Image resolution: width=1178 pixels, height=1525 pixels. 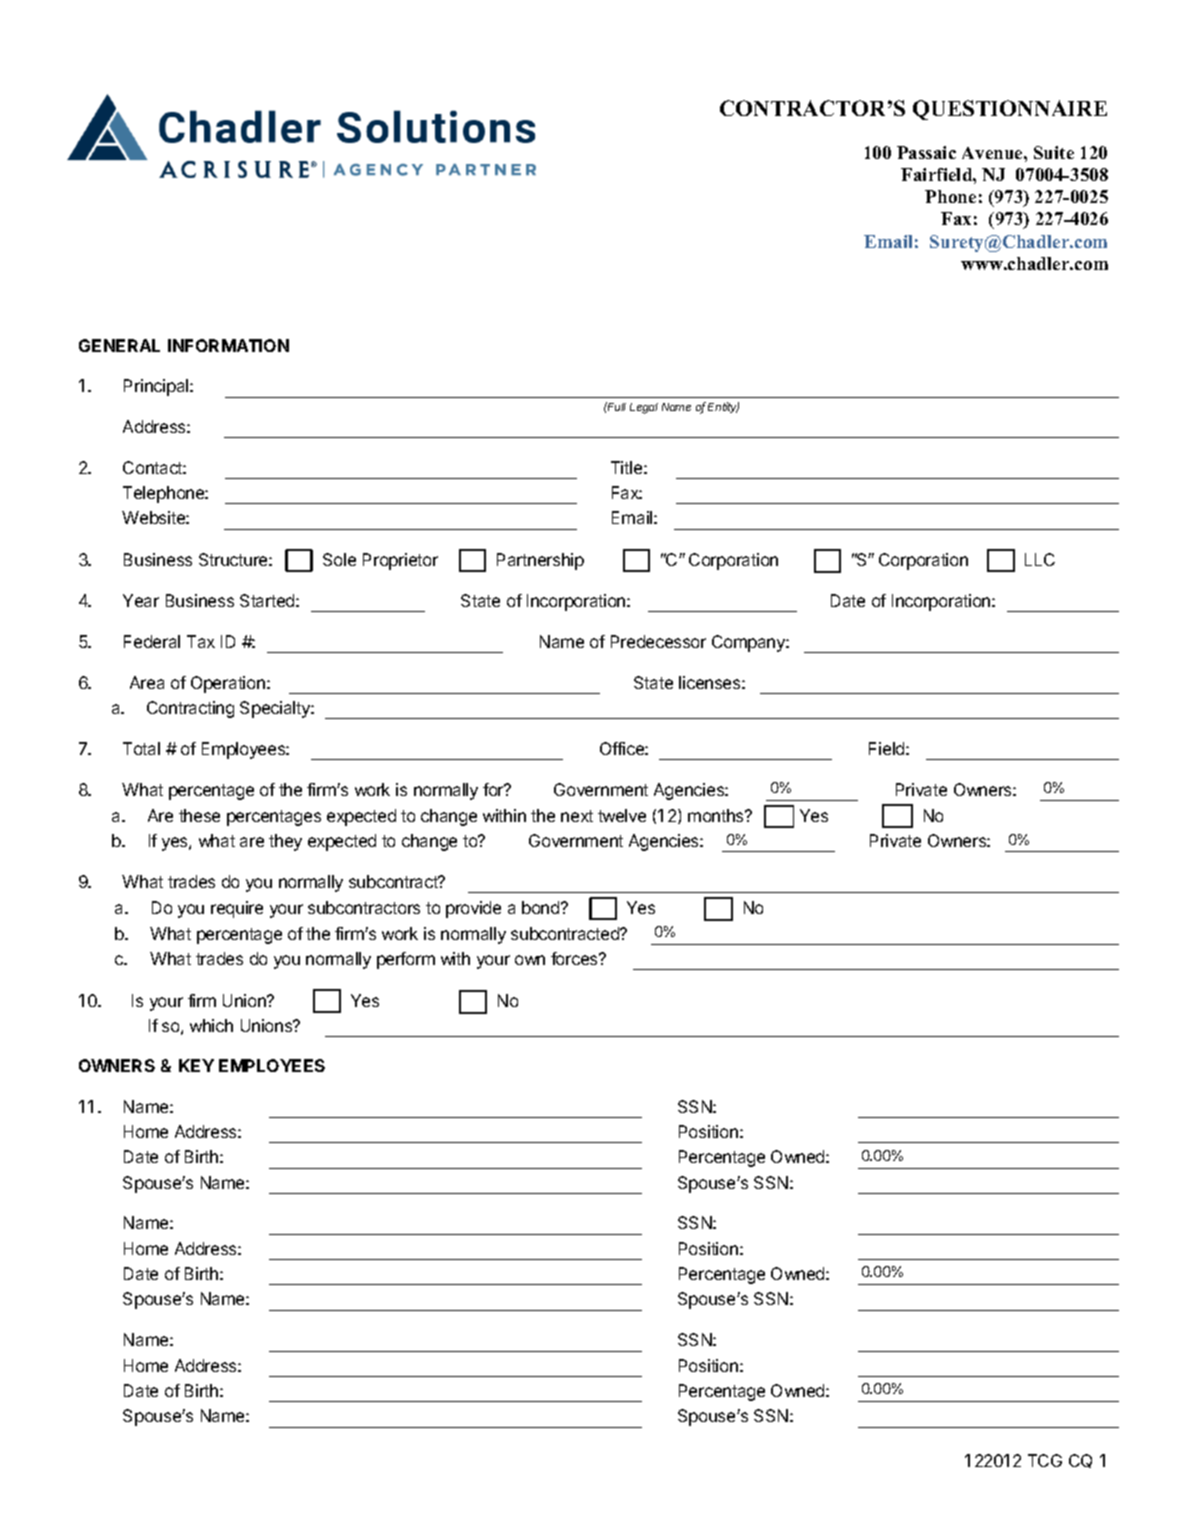 I want to click on perform, so click(x=406, y=960).
